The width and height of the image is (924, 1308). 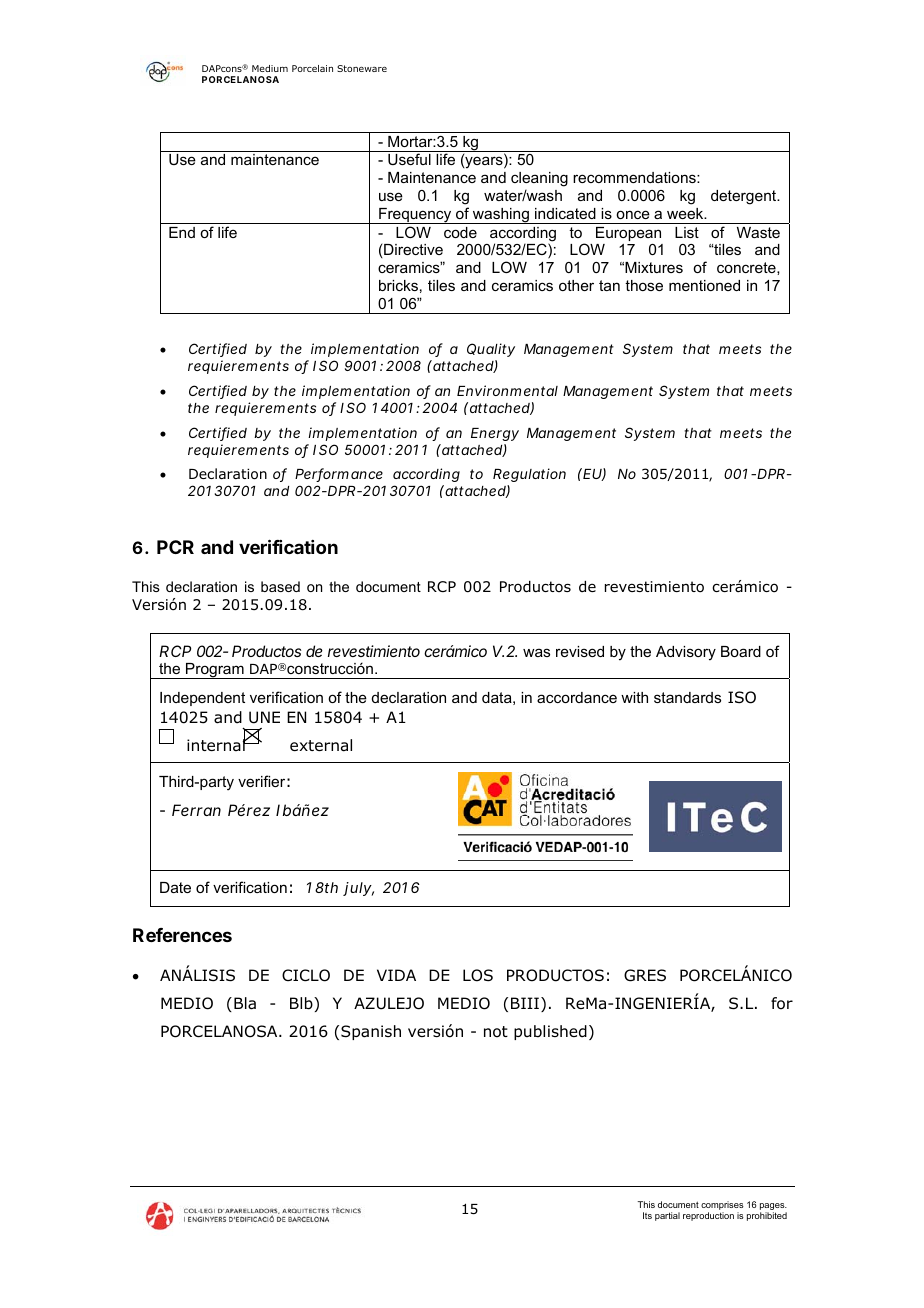 I want to click on Regulation, so click(x=529, y=477).
